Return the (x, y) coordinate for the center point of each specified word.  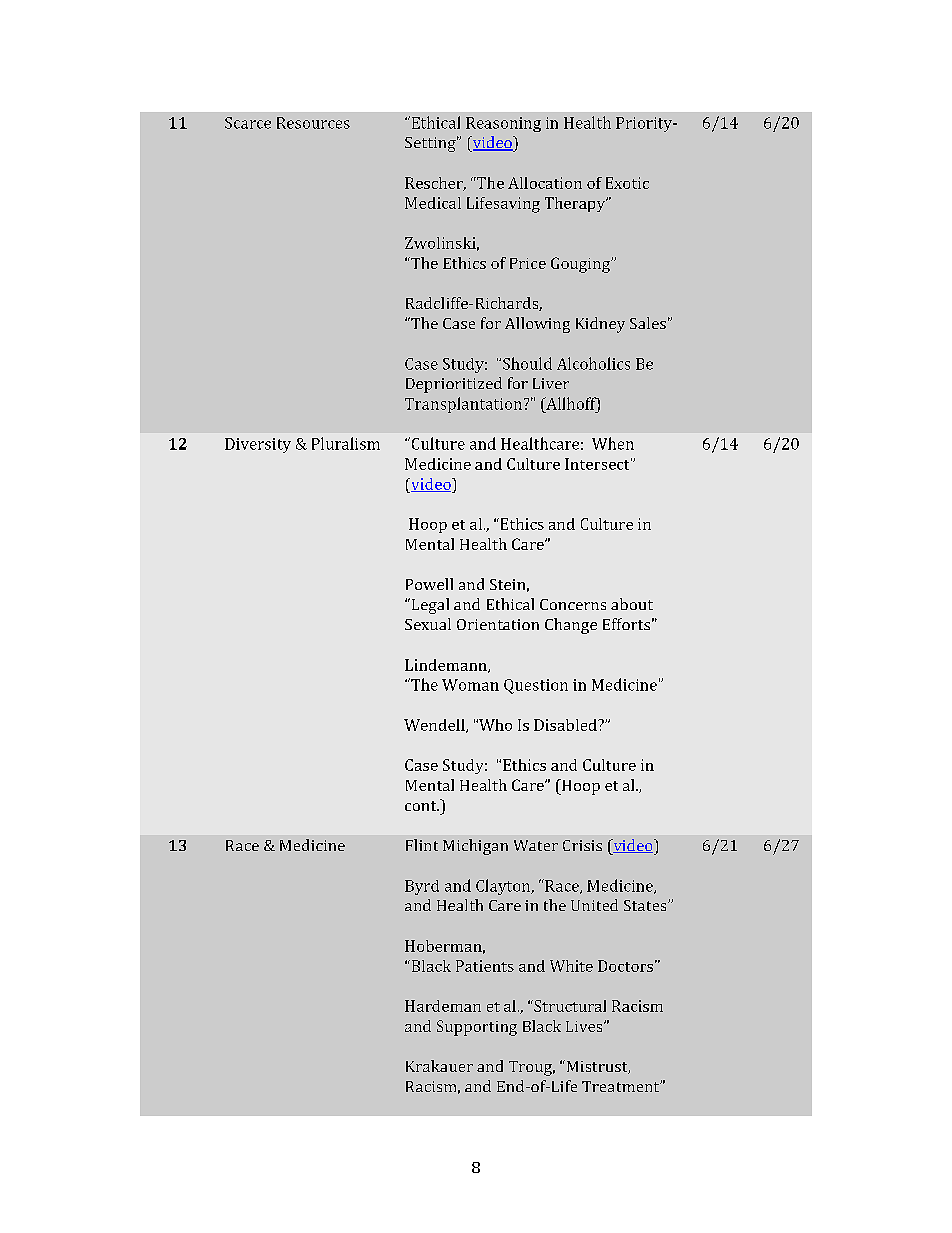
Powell (429, 584)
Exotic (627, 183)
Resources (313, 123)
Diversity (258, 445)
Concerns (573, 604)
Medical (433, 203)
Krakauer (439, 1066)
